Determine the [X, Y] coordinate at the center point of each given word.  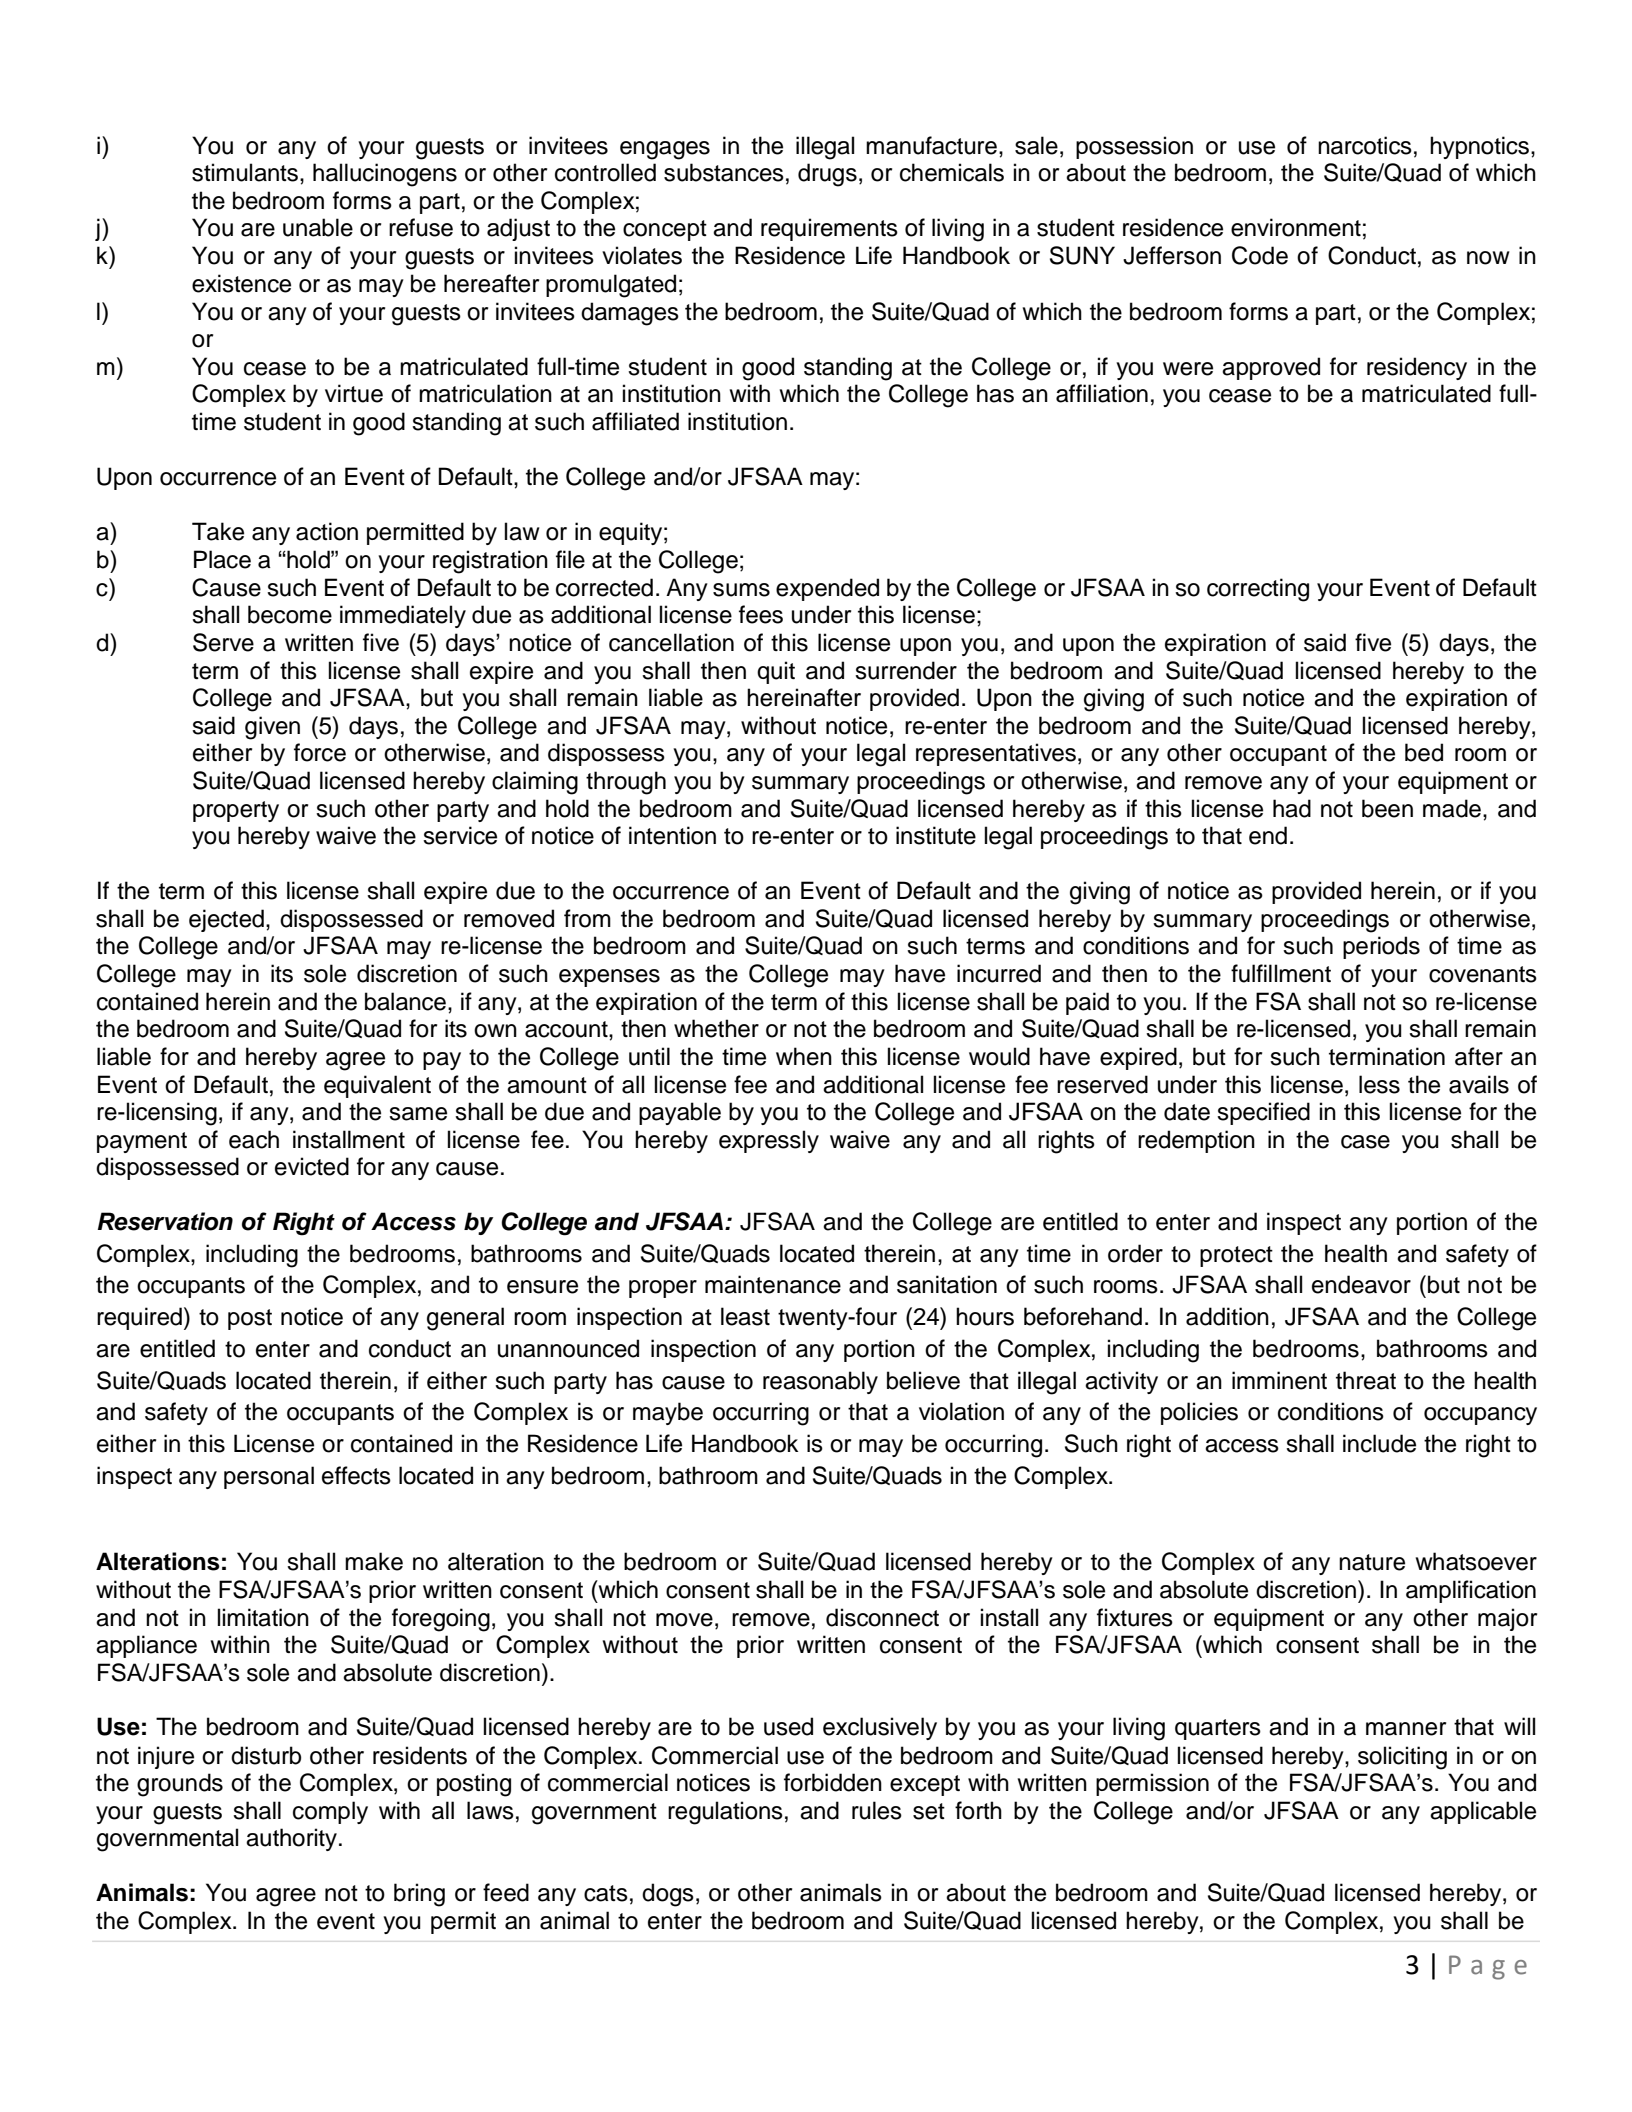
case [1365, 1142]
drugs [827, 175]
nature [1372, 1562]
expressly [769, 1141]
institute [936, 835]
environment [1296, 227]
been [1387, 808]
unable [318, 227]
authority [291, 1839]
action [327, 531]
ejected [226, 920]
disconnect [882, 1617]
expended [827, 589]
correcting [1258, 590]
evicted [312, 1166]
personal [269, 1477]
